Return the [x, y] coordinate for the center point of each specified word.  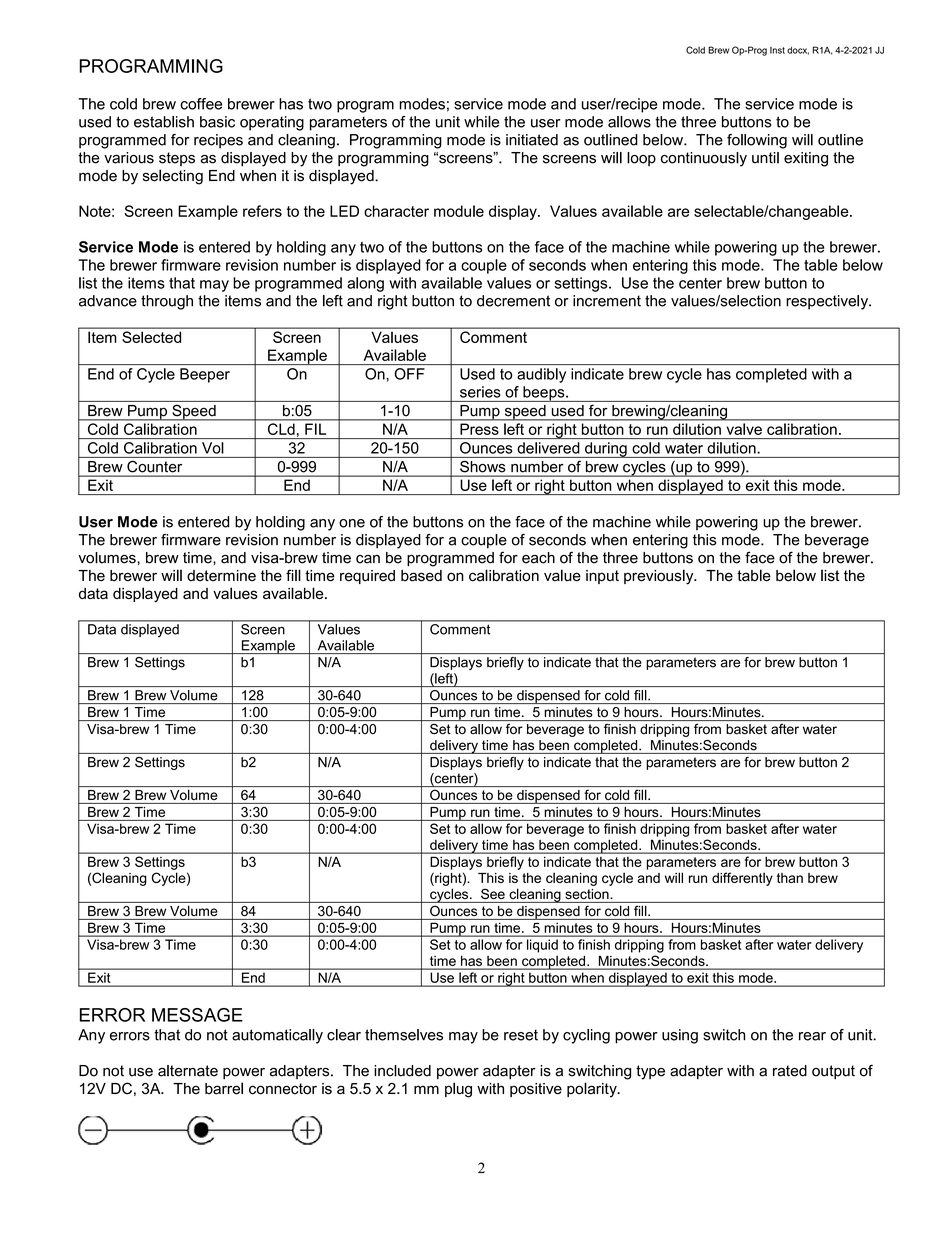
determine [221, 576]
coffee [201, 104]
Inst [777, 50]
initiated [532, 140]
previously [660, 577]
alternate [188, 1071]
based [421, 576]
